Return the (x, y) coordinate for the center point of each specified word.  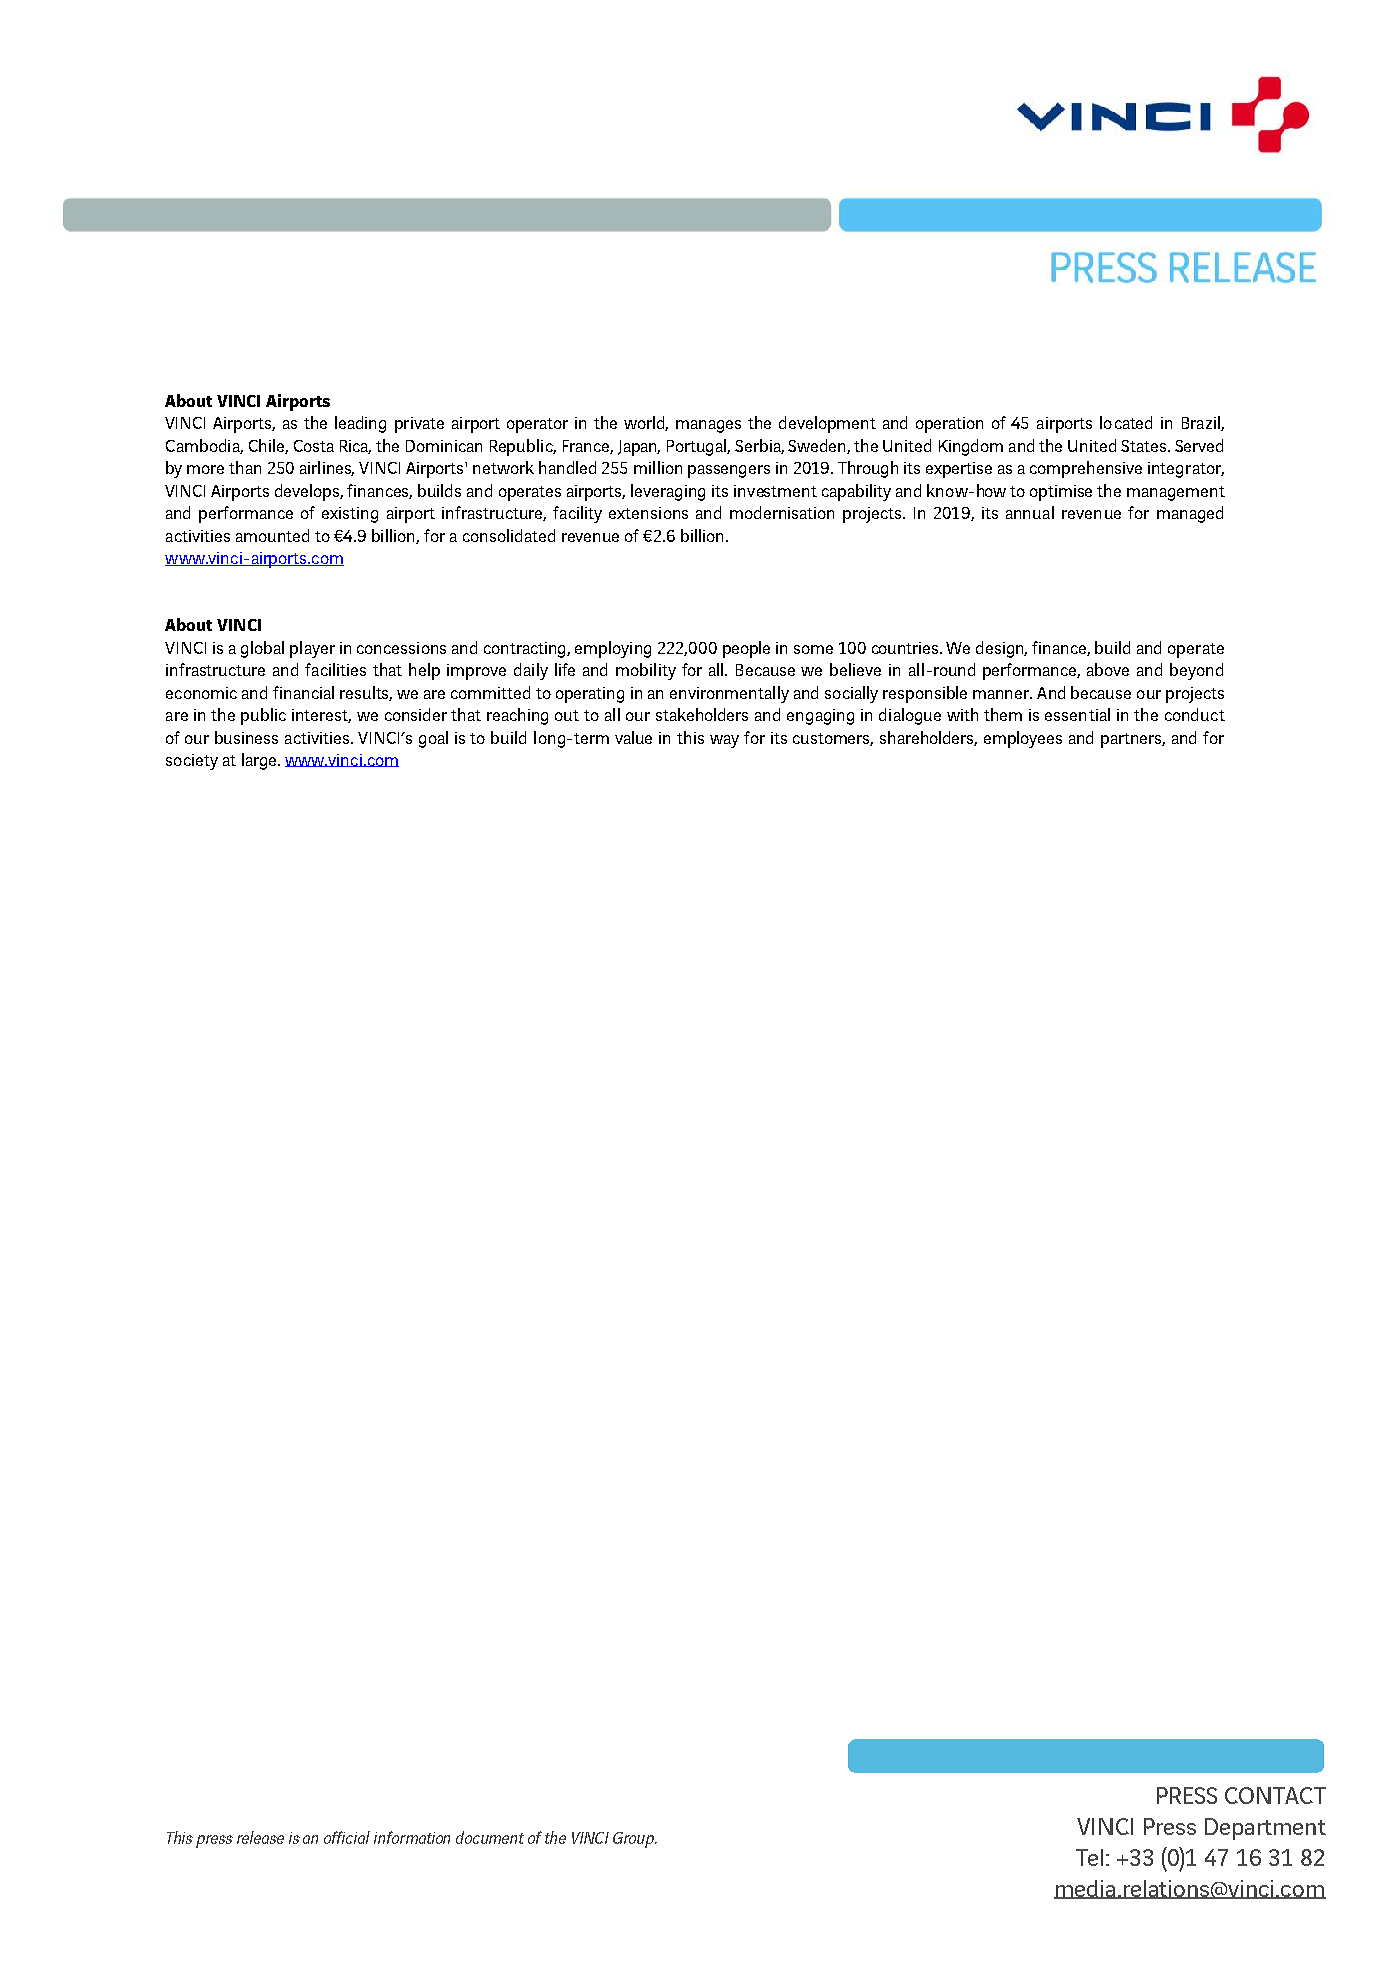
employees (1023, 739)
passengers (729, 471)
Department (1265, 1829)
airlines (327, 468)
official (347, 1837)
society (192, 762)
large (260, 761)
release (260, 1837)
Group (635, 1840)
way (724, 741)
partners (1133, 740)
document (490, 1837)
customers (833, 739)
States (1145, 446)
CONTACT (1275, 1795)
